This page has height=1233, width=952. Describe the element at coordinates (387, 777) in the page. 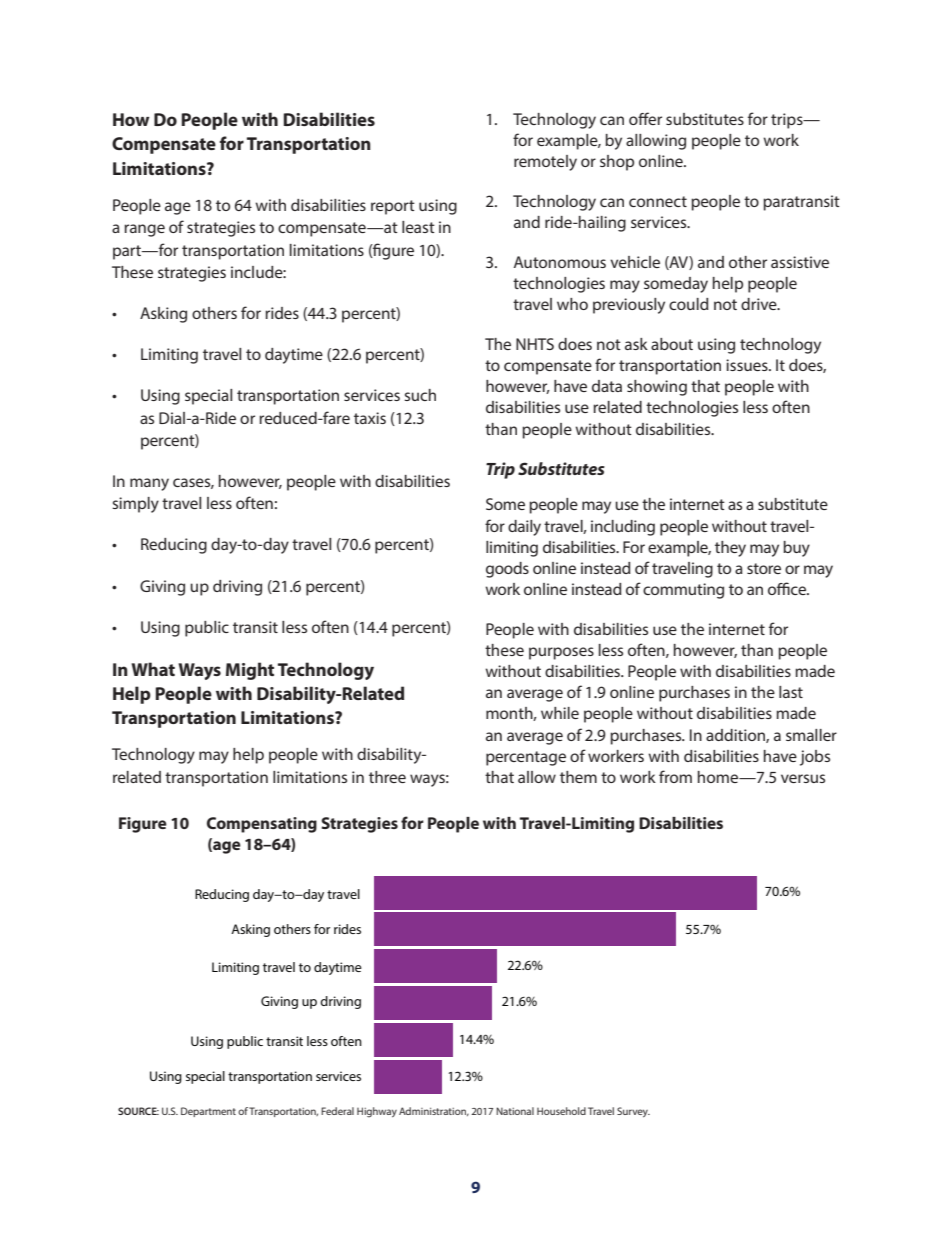

I see `three` at that location.
